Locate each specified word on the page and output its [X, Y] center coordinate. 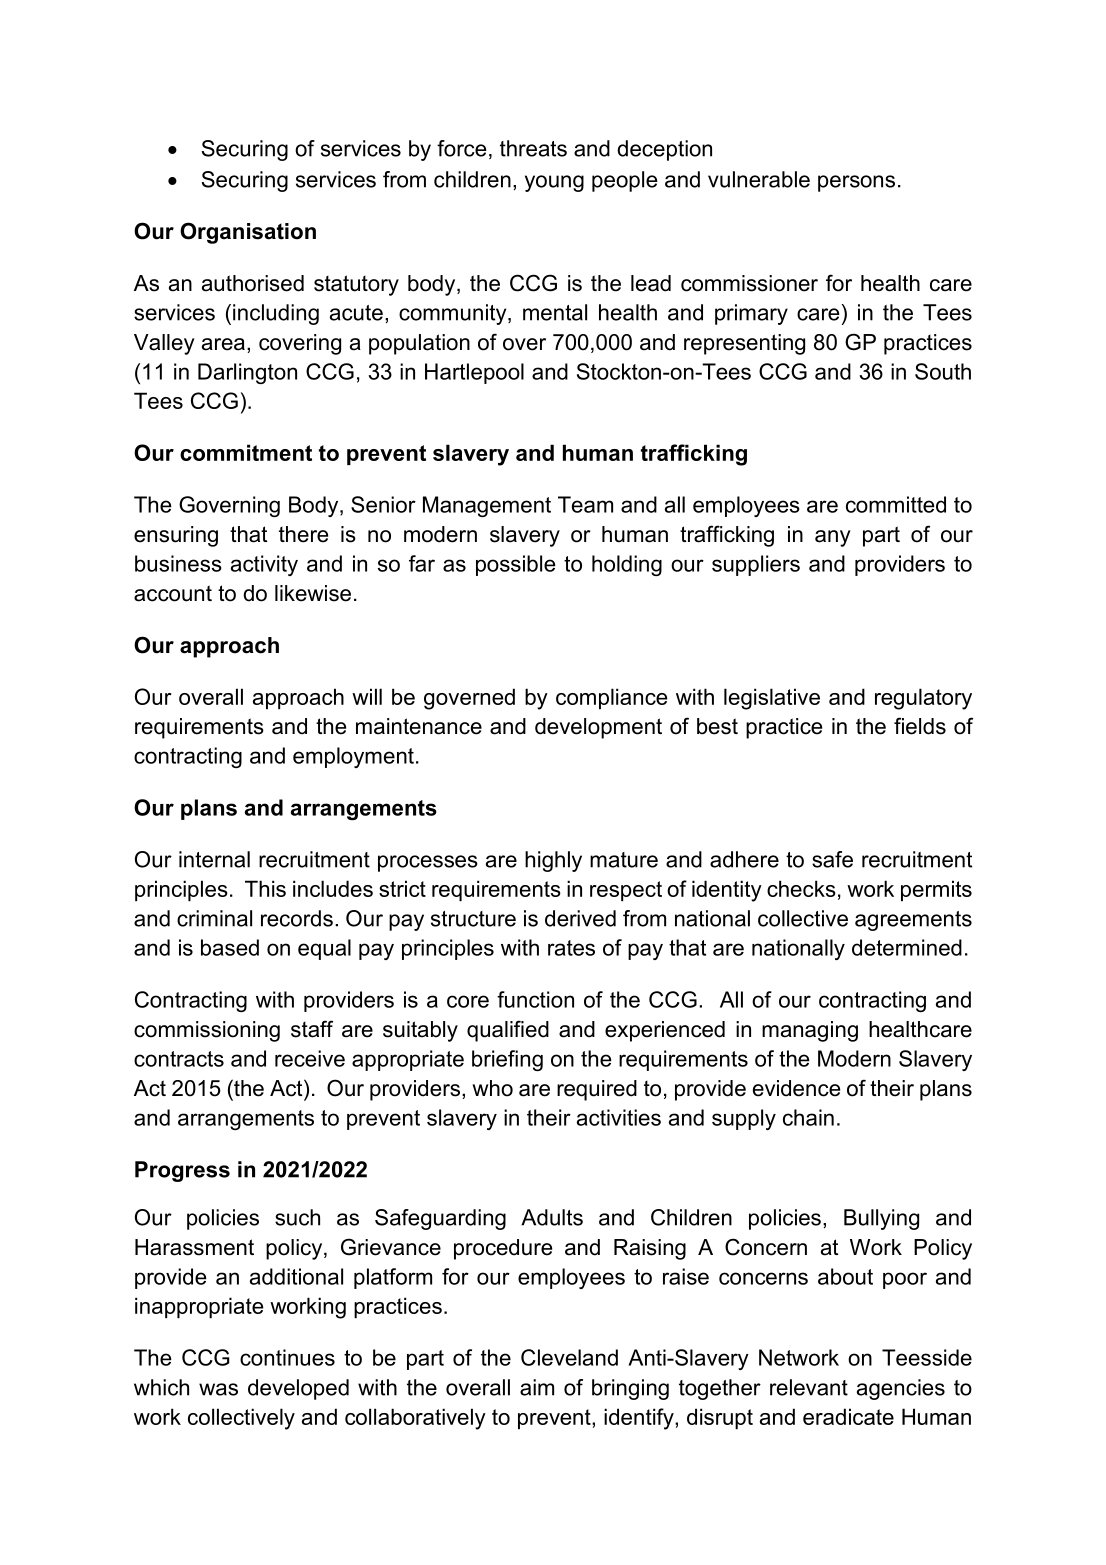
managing [810, 1031]
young [554, 183]
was [218, 1389]
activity [264, 565]
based [230, 947]
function [535, 999]
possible [516, 565]
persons [856, 183]
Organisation [248, 233]
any [833, 538]
